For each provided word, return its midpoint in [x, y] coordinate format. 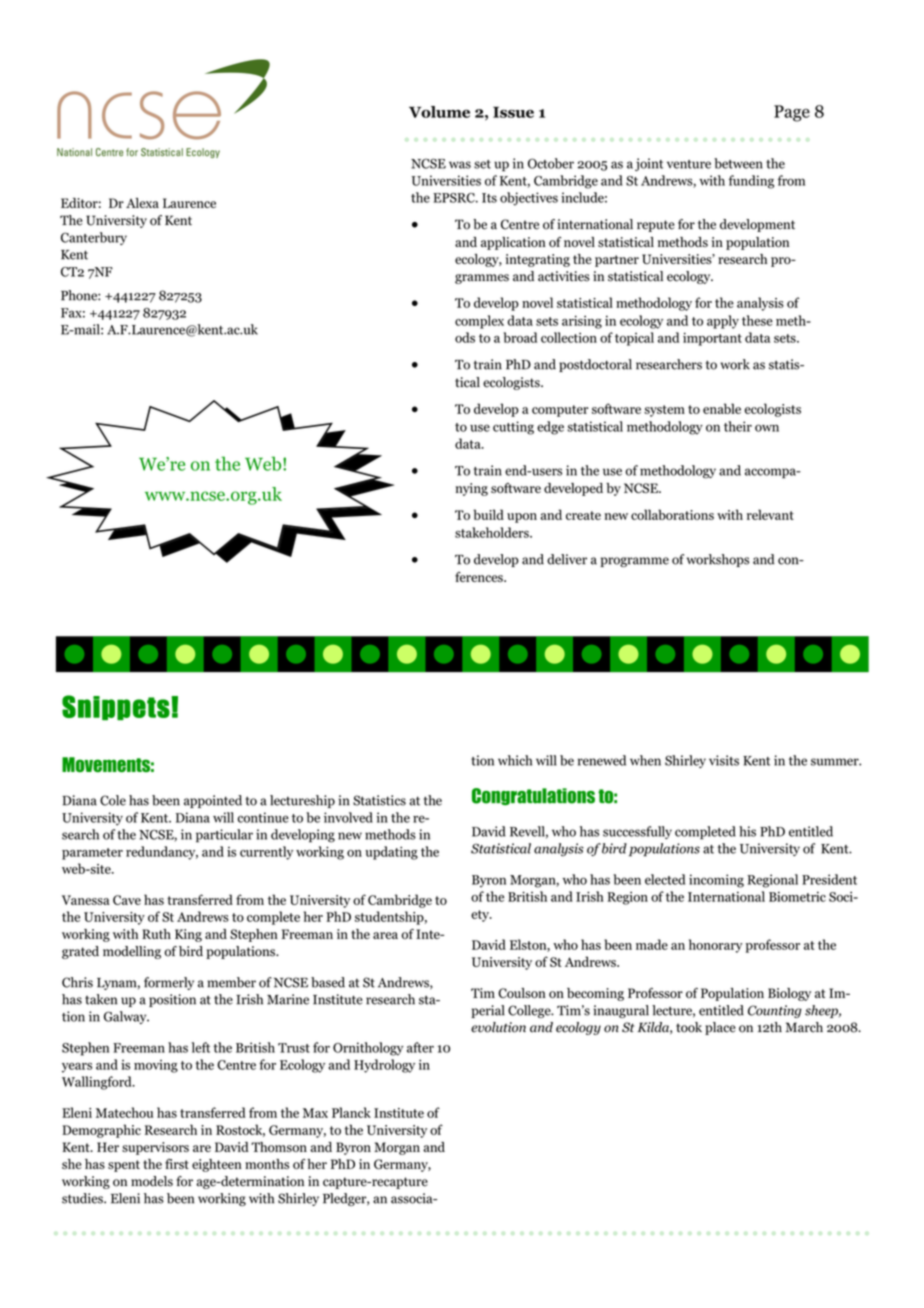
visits [724, 760]
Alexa [142, 203]
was [460, 165]
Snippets [117, 707]
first [177, 1164]
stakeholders [493, 532]
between [738, 163]
